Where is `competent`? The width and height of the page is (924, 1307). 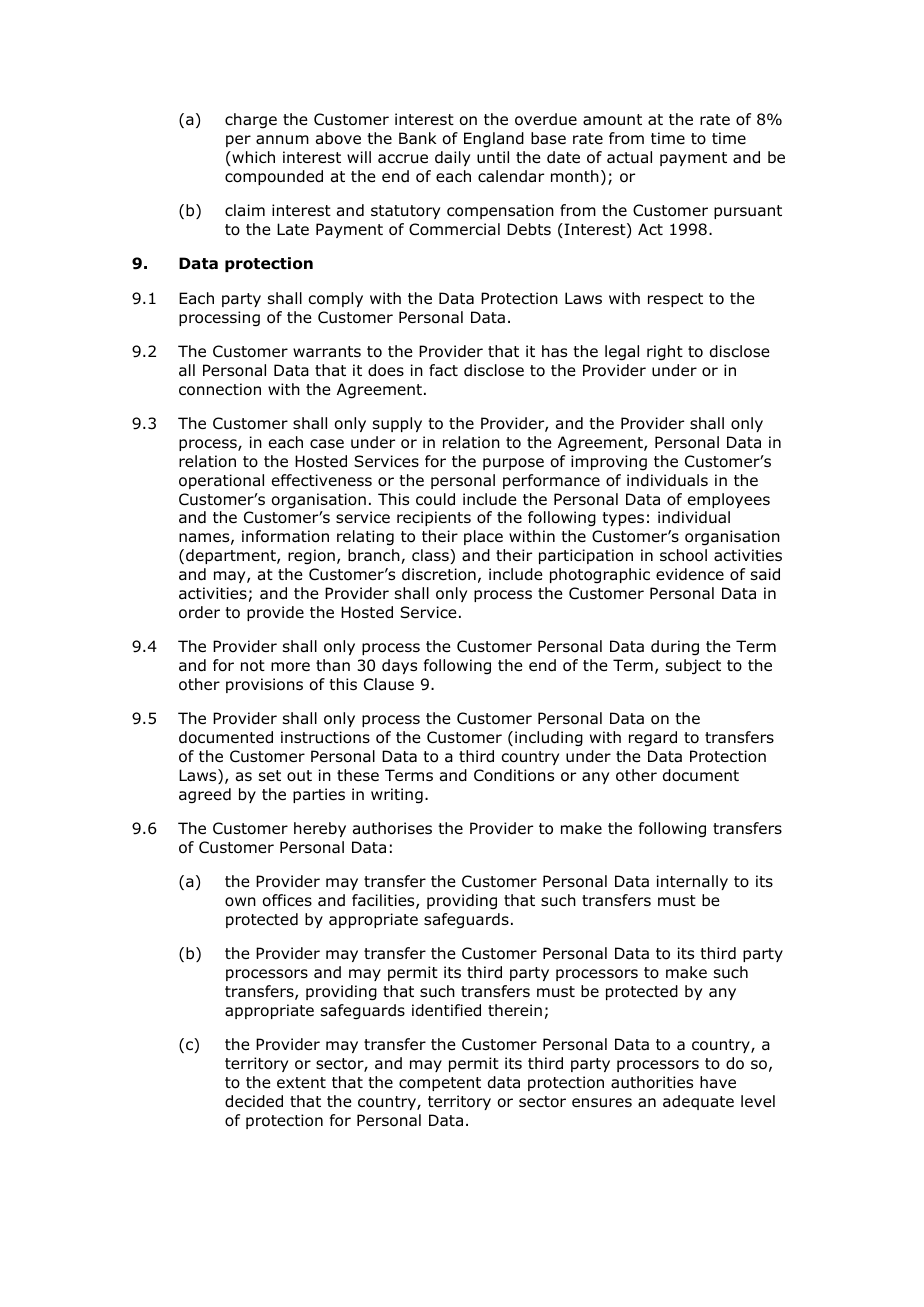 competent is located at coordinates (440, 1084).
